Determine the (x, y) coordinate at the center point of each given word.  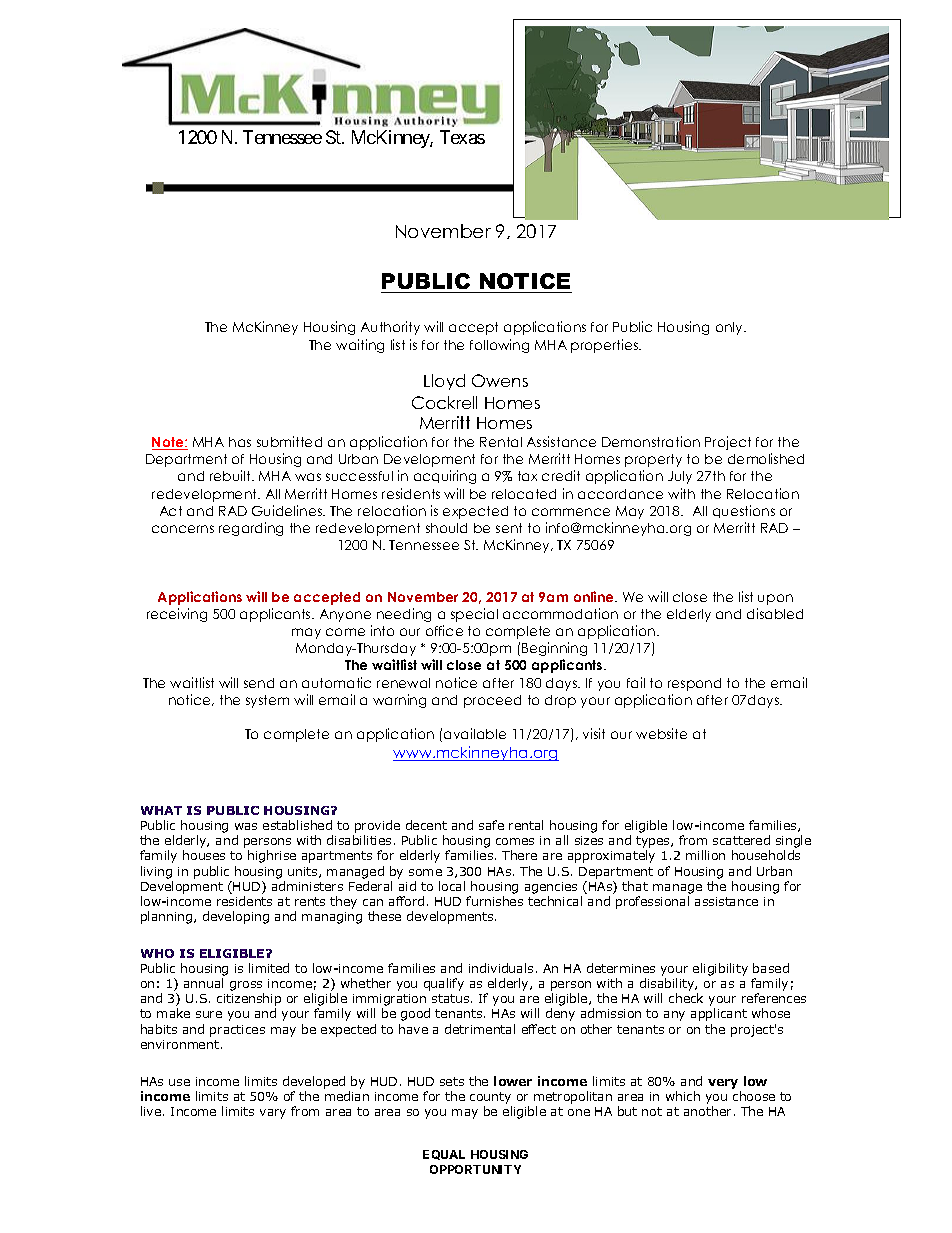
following (499, 346)
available (475, 733)
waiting (360, 346)
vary (273, 1114)
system (267, 701)
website (661, 733)
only (731, 328)
